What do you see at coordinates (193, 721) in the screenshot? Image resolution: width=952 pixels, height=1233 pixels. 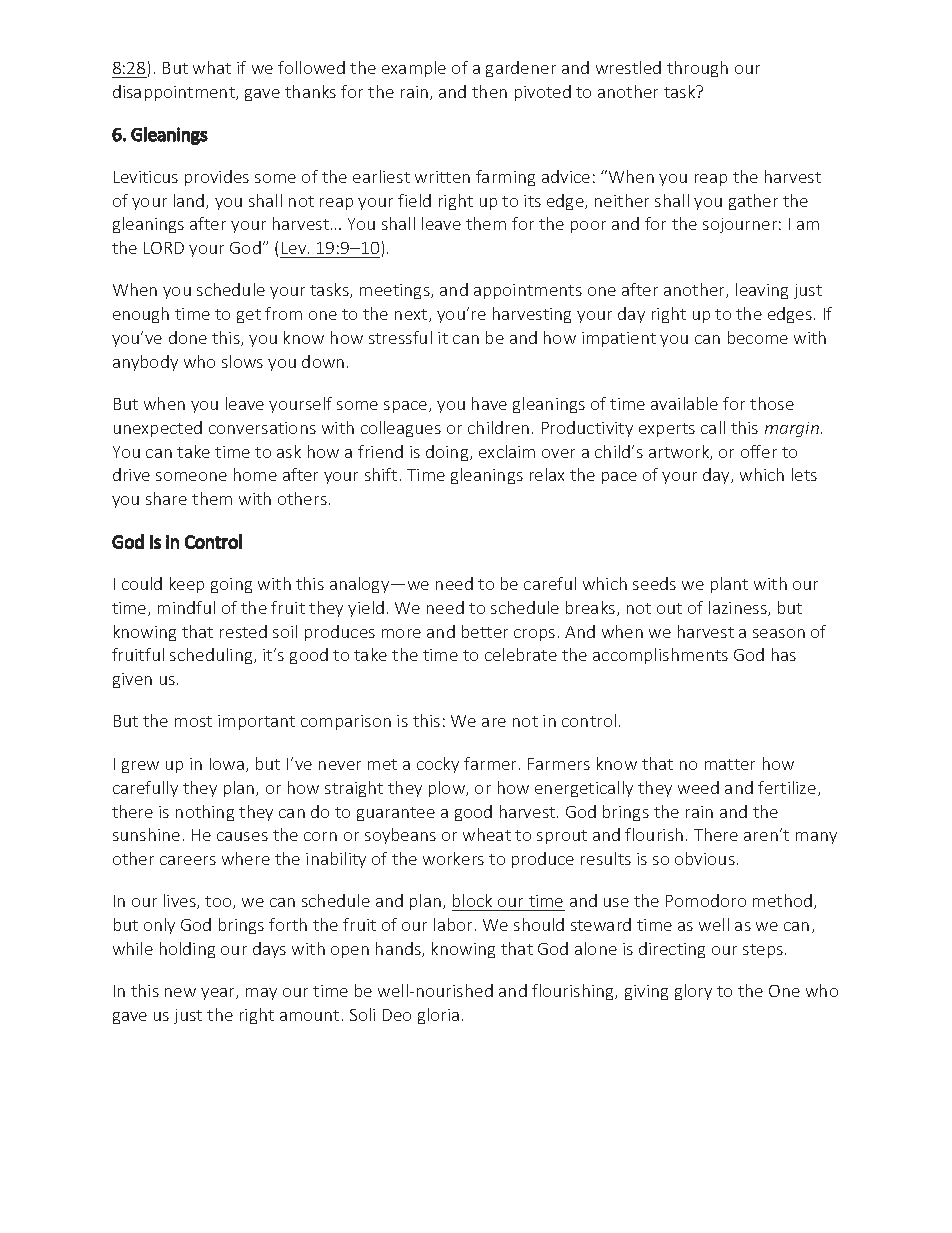 I see `most` at bounding box center [193, 721].
